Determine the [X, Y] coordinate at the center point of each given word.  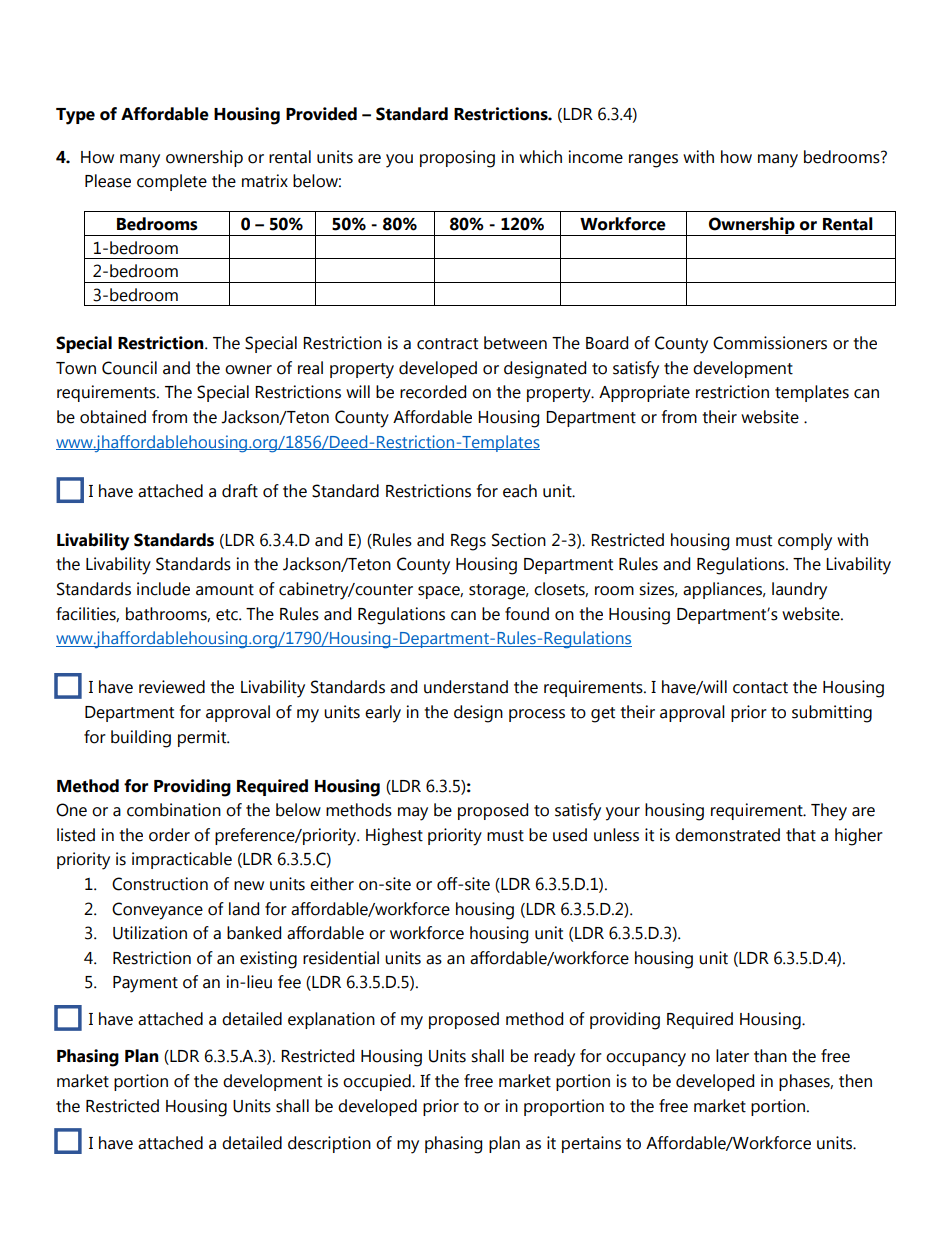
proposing [457, 159]
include [163, 589]
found [527, 614]
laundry [799, 591]
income [596, 157]
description [329, 1144]
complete [172, 182]
